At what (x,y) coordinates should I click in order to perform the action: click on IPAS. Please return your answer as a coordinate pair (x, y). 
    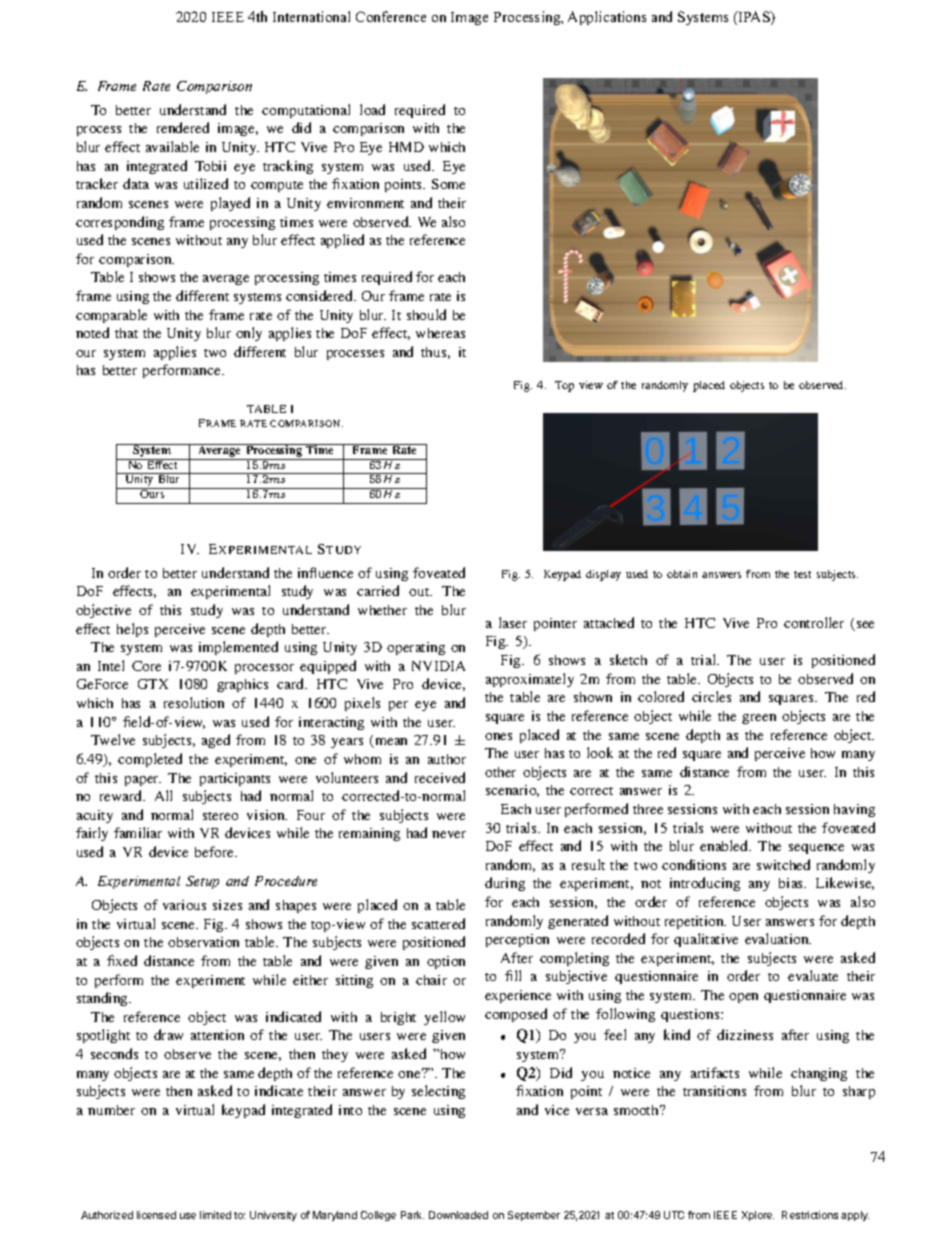
    Looking at the image, I should click on (754, 18).
